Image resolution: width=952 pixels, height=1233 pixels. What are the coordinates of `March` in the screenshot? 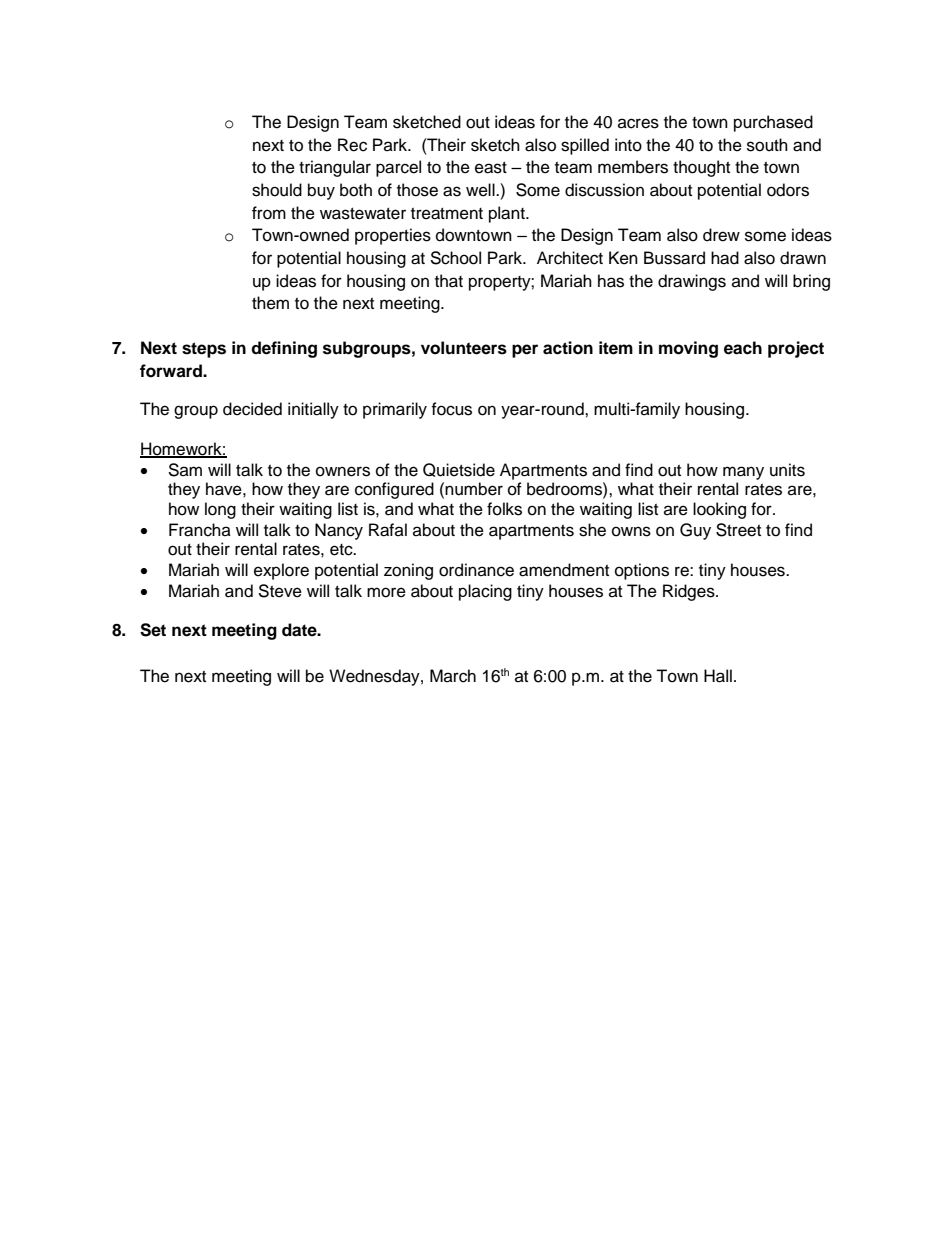 It's located at (453, 676).
